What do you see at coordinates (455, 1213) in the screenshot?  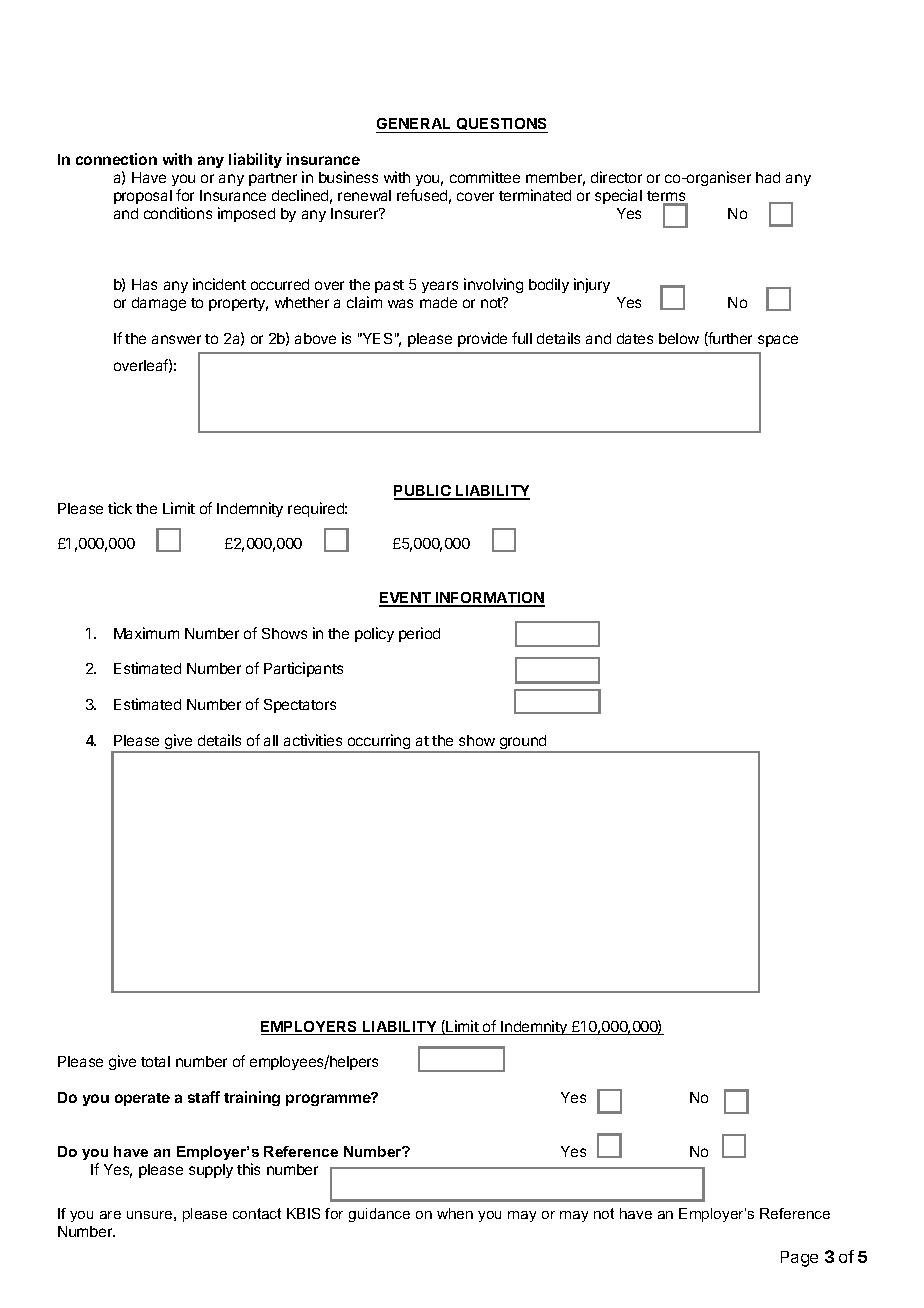 I see `when` at bounding box center [455, 1213].
